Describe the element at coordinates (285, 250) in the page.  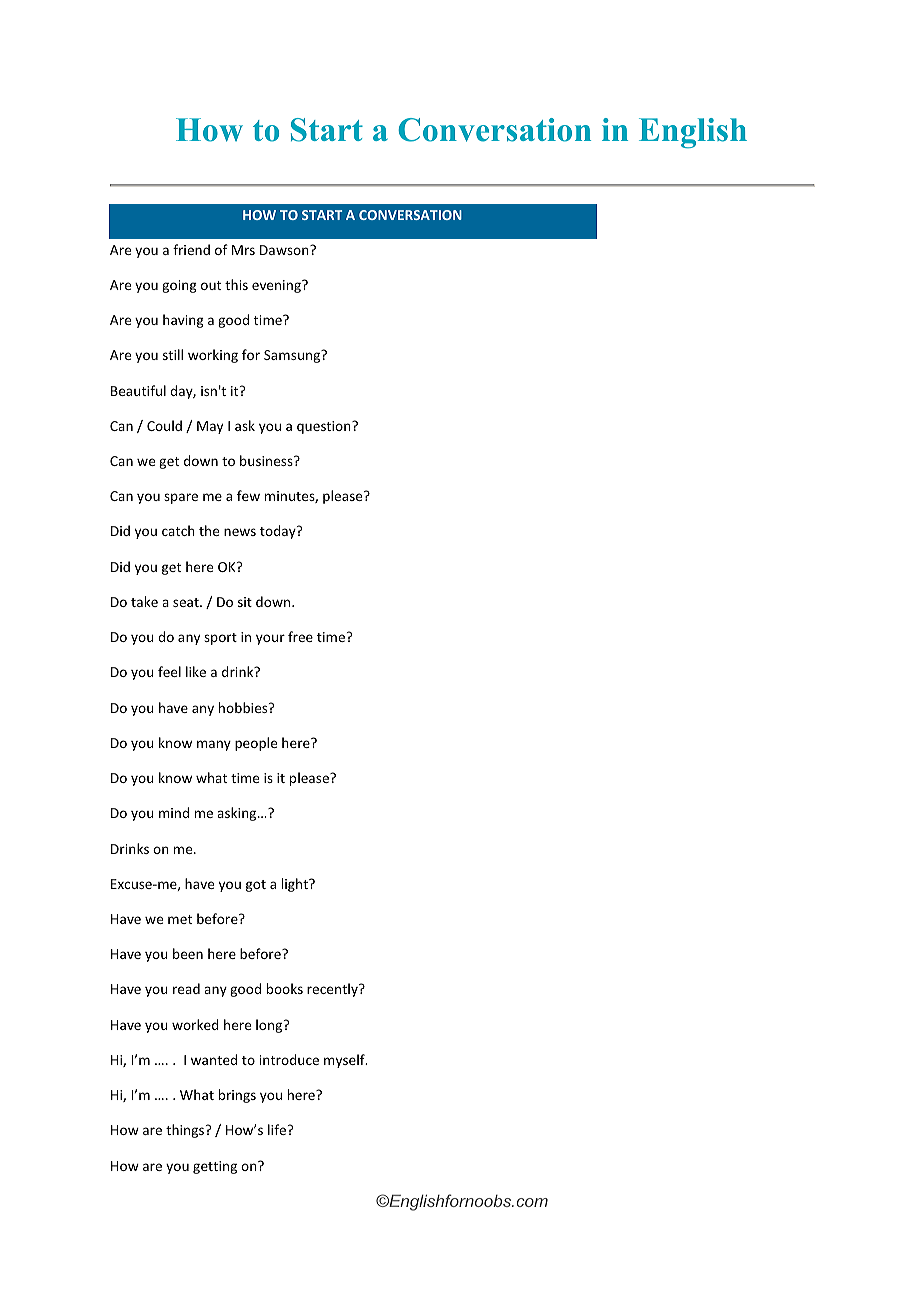
I see `Dawson` at that location.
